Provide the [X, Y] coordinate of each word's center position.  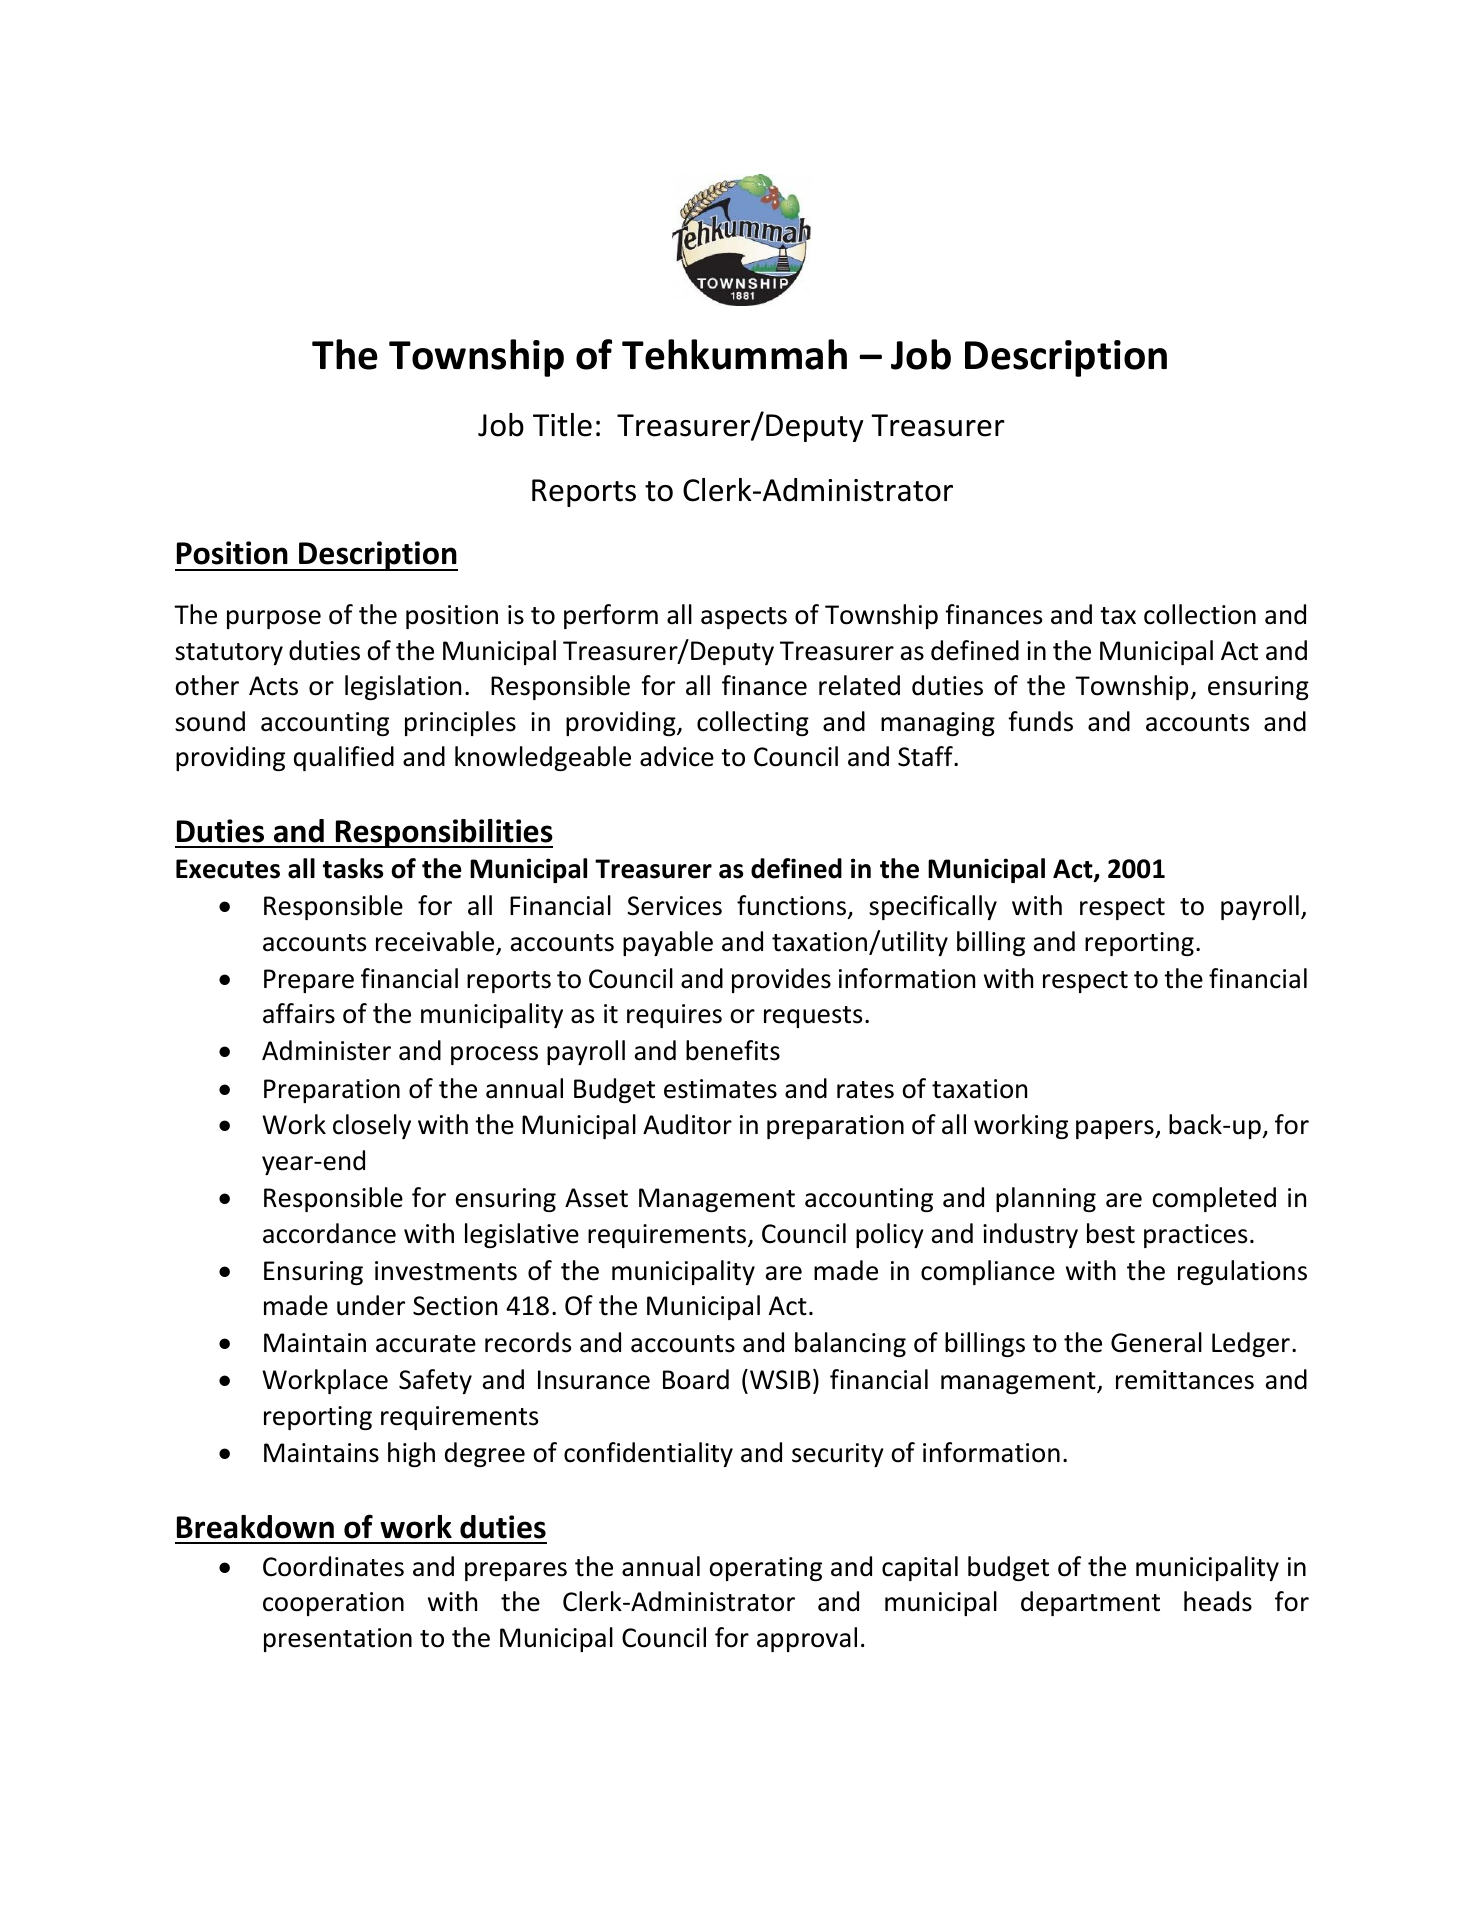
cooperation [333, 1604]
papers [1116, 1129]
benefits [733, 1050]
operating [765, 1569]
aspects [744, 618]
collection [1200, 614]
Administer [326, 1050]
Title [562, 425]
